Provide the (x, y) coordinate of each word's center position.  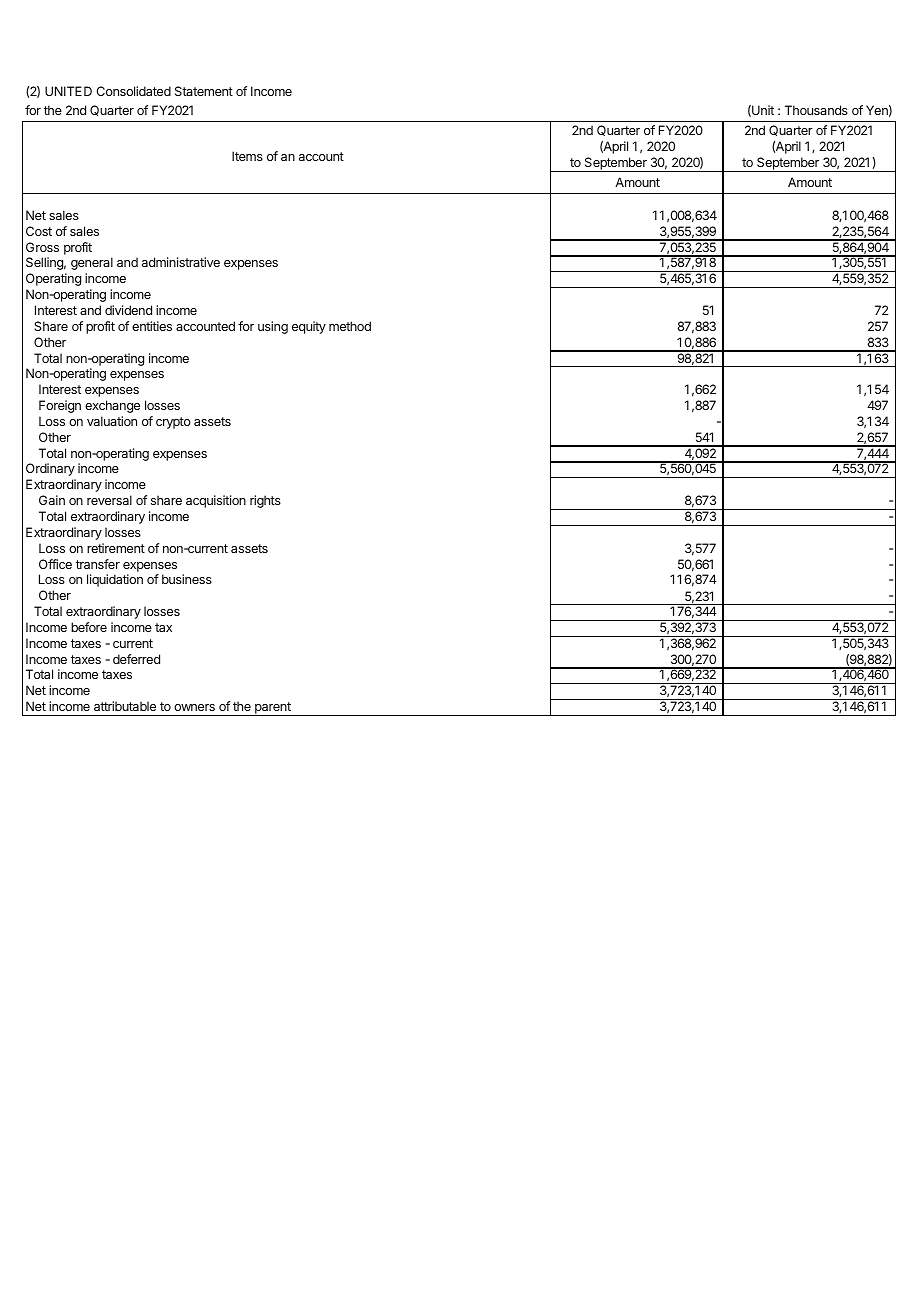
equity (309, 327)
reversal (109, 500)
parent (273, 709)
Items (247, 156)
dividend (128, 310)
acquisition (216, 501)
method (350, 326)
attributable (125, 706)
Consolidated (133, 91)
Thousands (816, 110)
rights (265, 501)
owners (194, 707)
